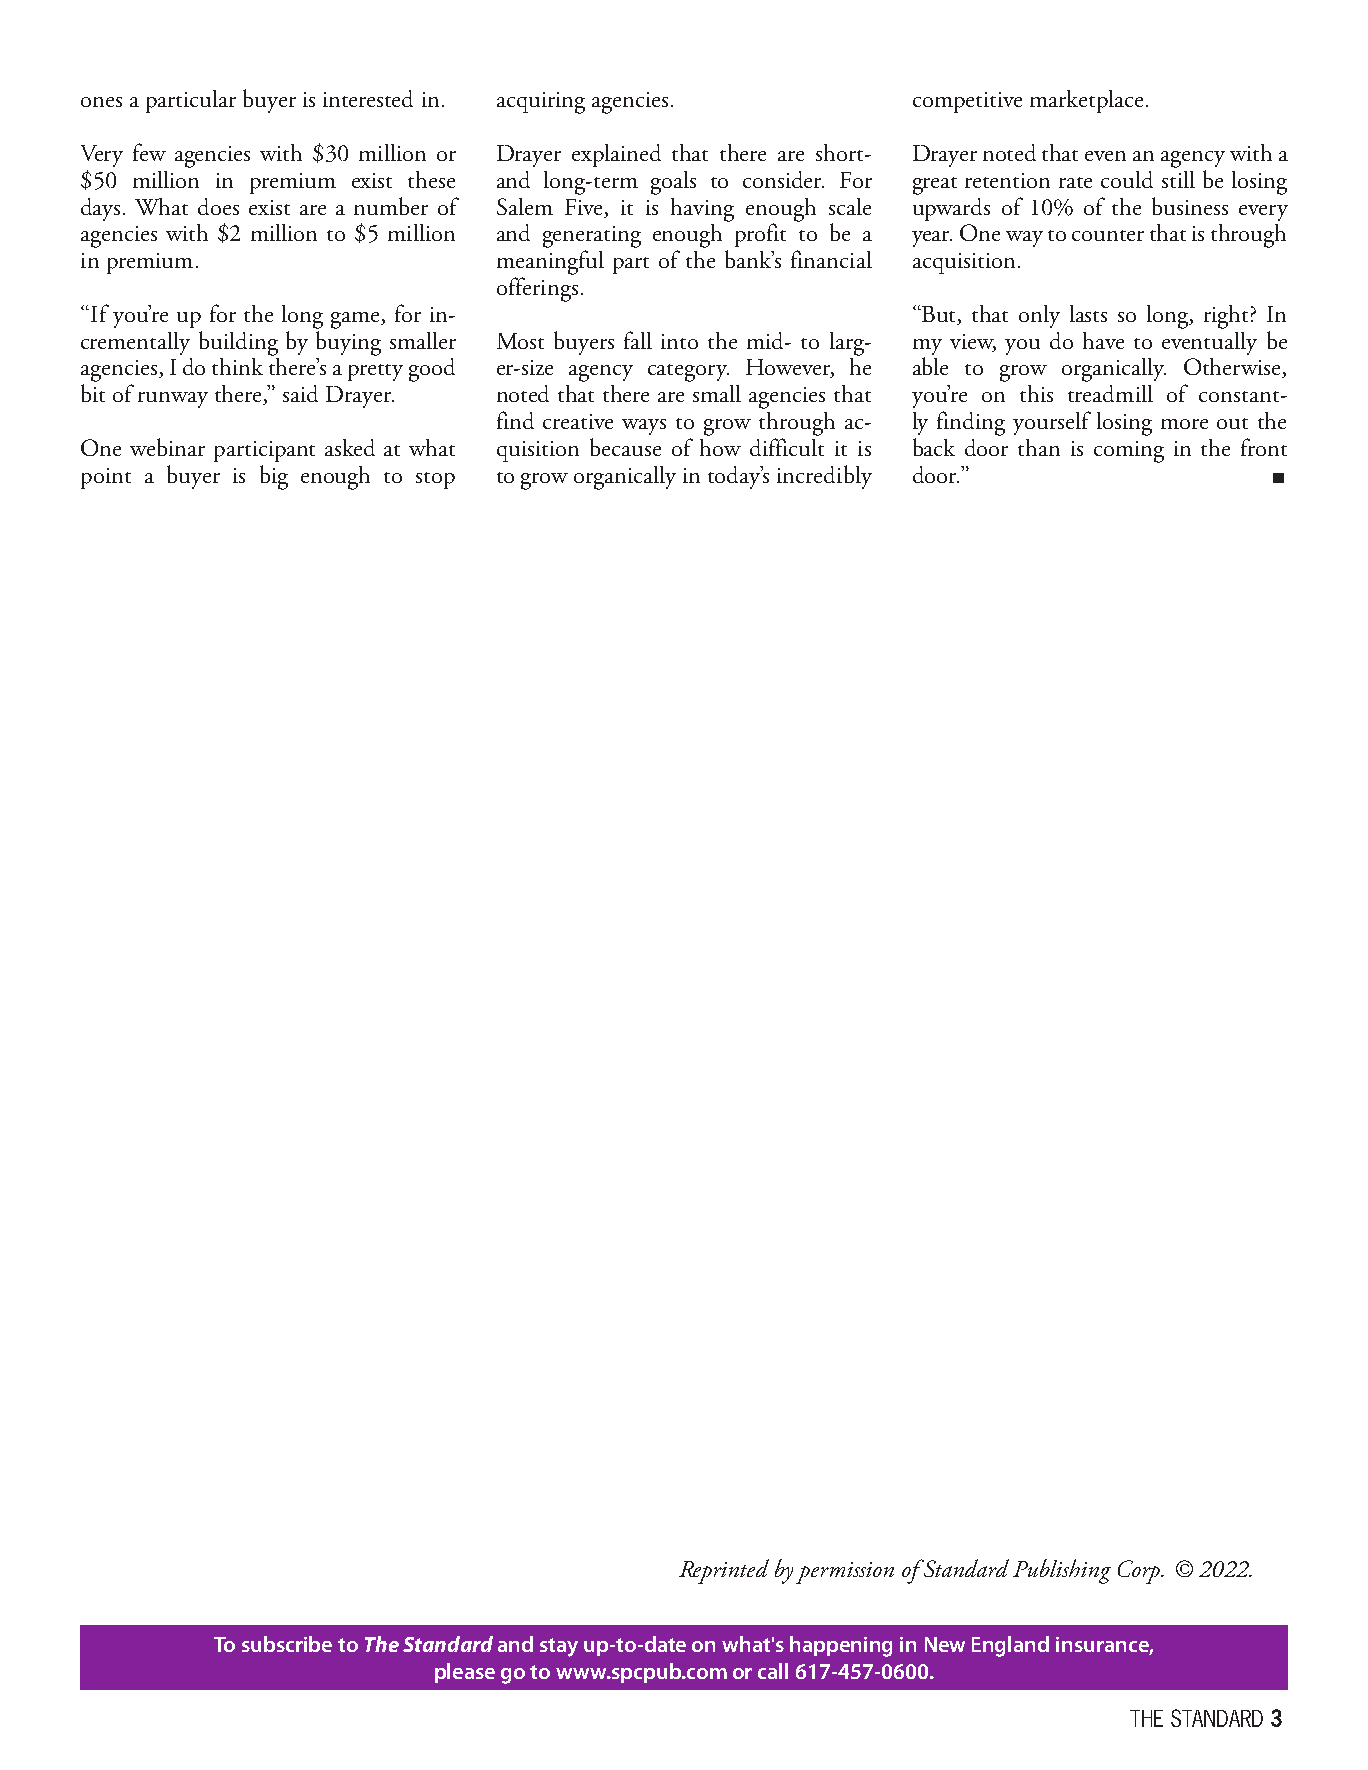 This screenshot has height=1770, width=1368. I want to click on Corp, so click(1140, 1572).
